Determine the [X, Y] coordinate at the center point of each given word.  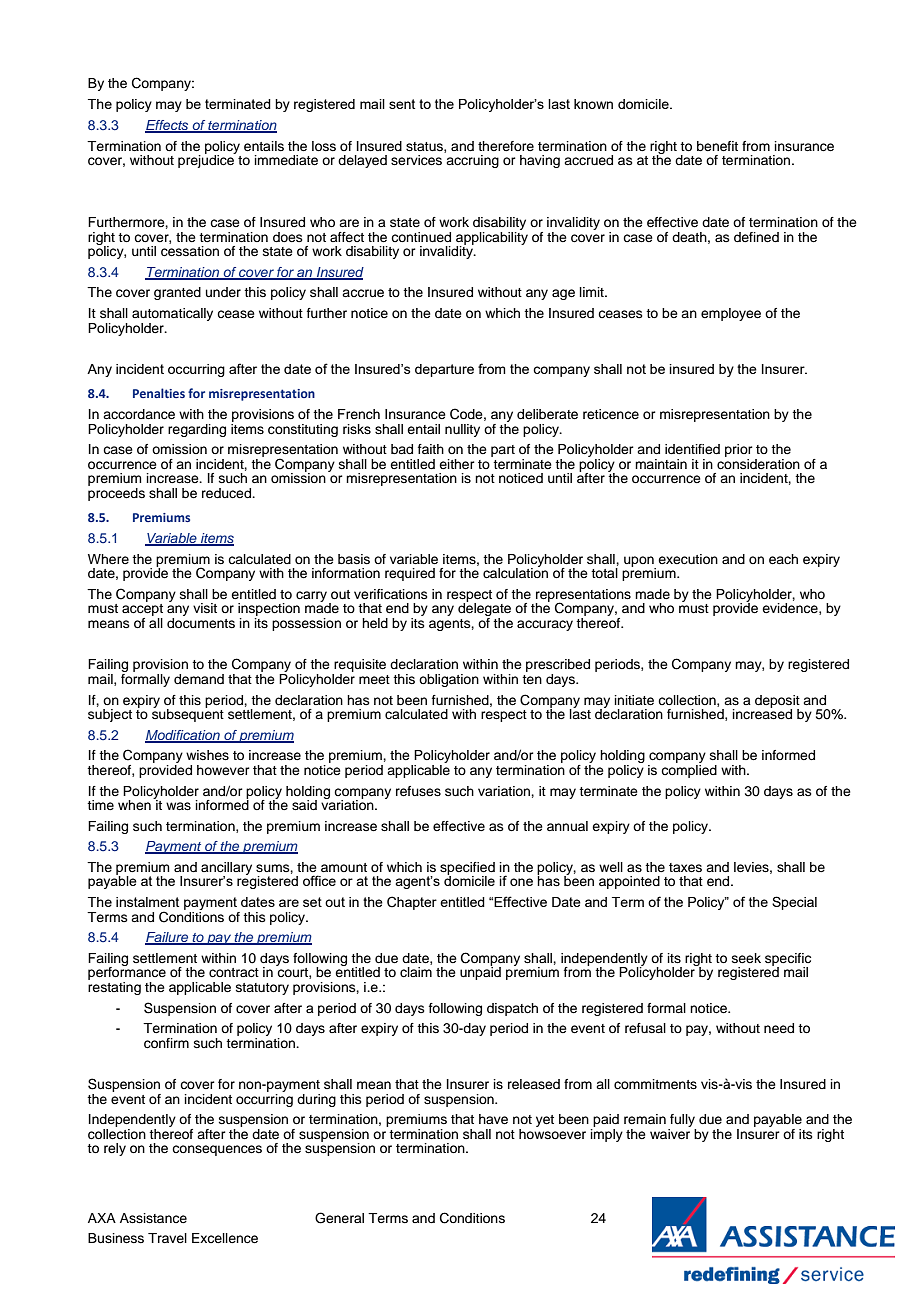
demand [199, 679]
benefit [717, 146]
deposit [777, 702]
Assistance [153, 1218]
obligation [449, 680]
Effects [168, 126]
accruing [472, 160]
